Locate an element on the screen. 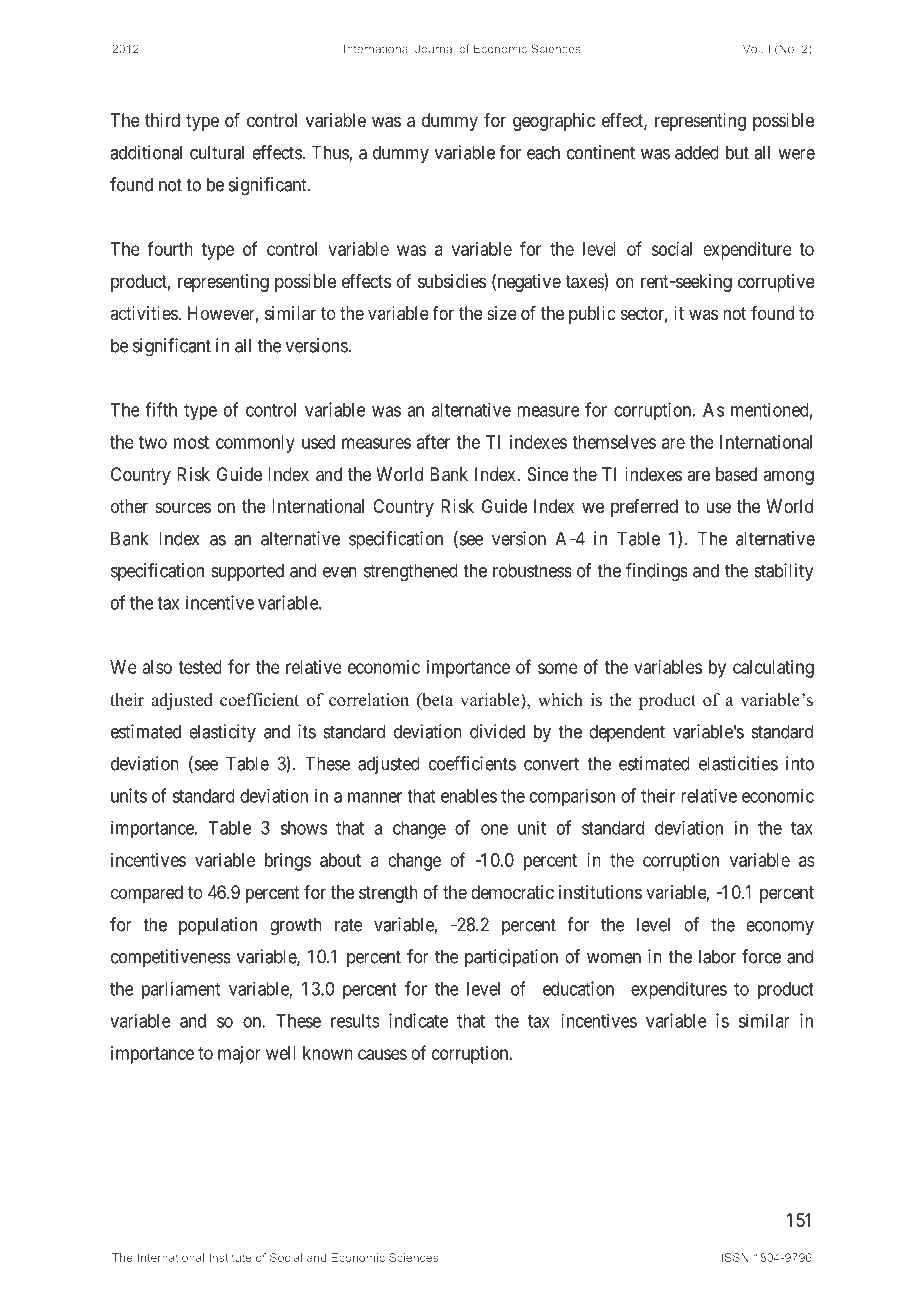 This screenshot has height=1308, width=924. Institute is located at coordinates (230, 1257).
